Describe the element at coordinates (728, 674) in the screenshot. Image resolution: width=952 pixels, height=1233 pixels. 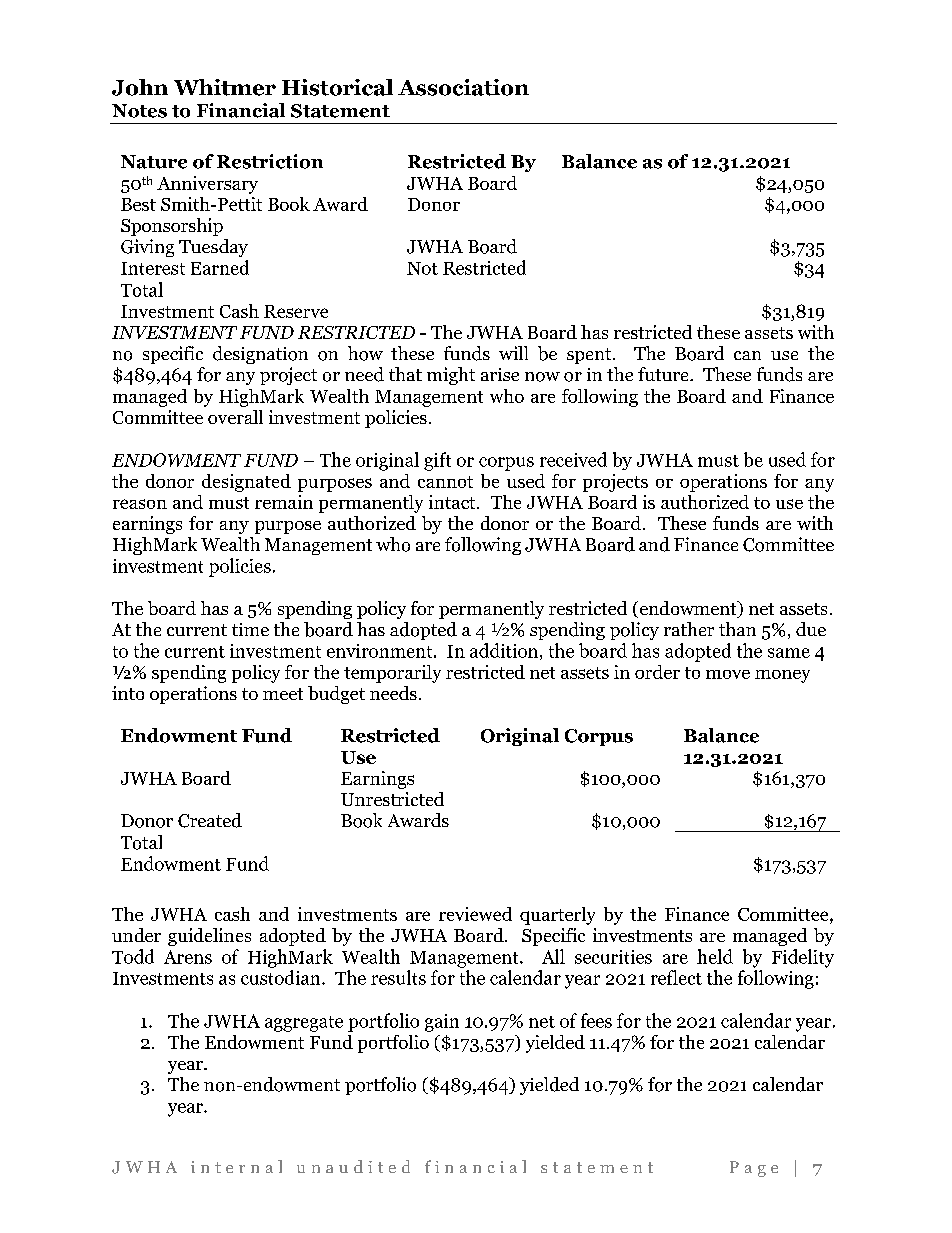
I see `move` at that location.
